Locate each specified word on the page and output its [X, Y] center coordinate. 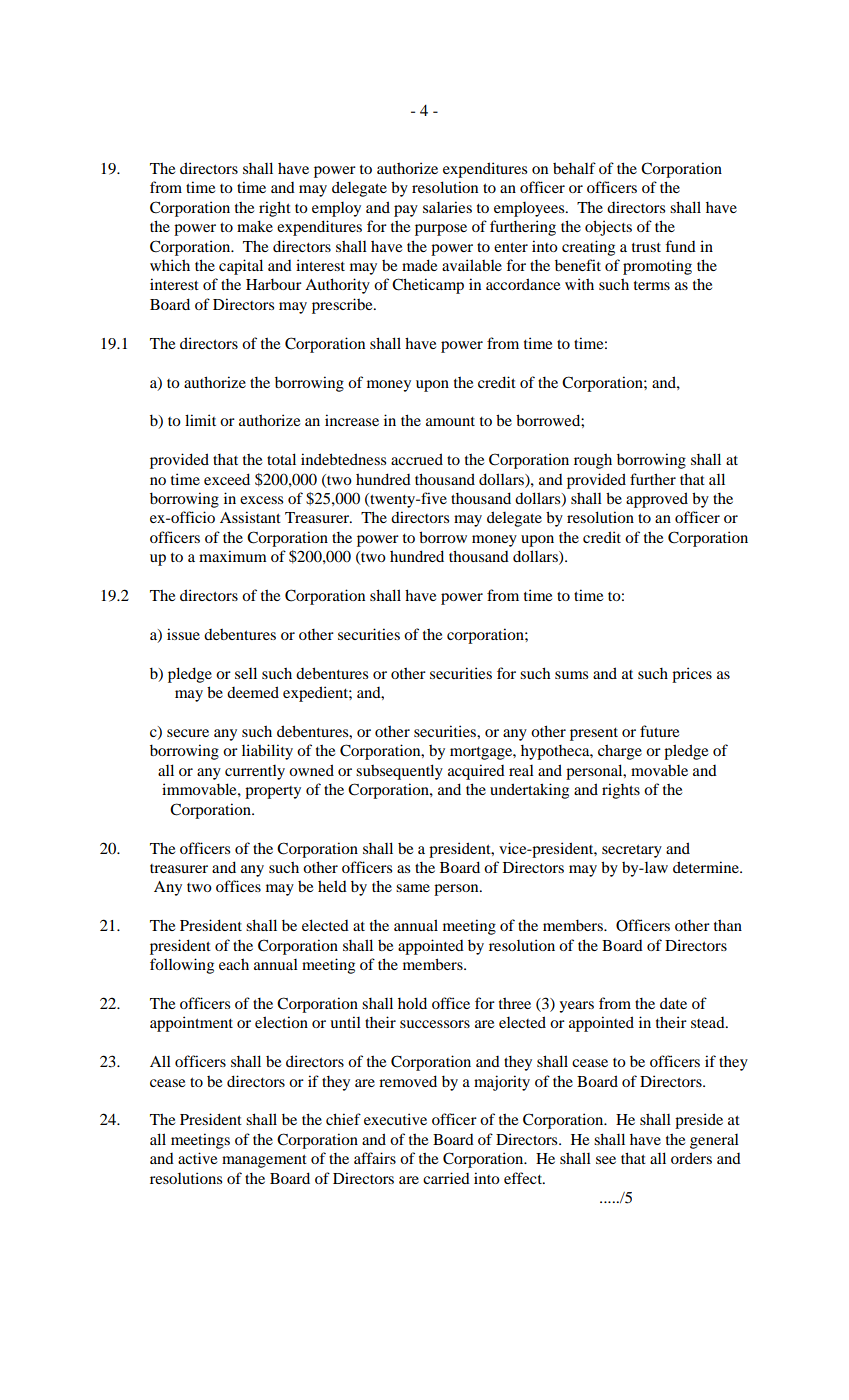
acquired [476, 772]
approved [657, 500]
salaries [447, 207]
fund [680, 246]
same [413, 888]
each [234, 964]
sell [246, 673]
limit [200, 420]
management [264, 1161]
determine [707, 867]
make [255, 226]
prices [692, 675]
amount [450, 421]
